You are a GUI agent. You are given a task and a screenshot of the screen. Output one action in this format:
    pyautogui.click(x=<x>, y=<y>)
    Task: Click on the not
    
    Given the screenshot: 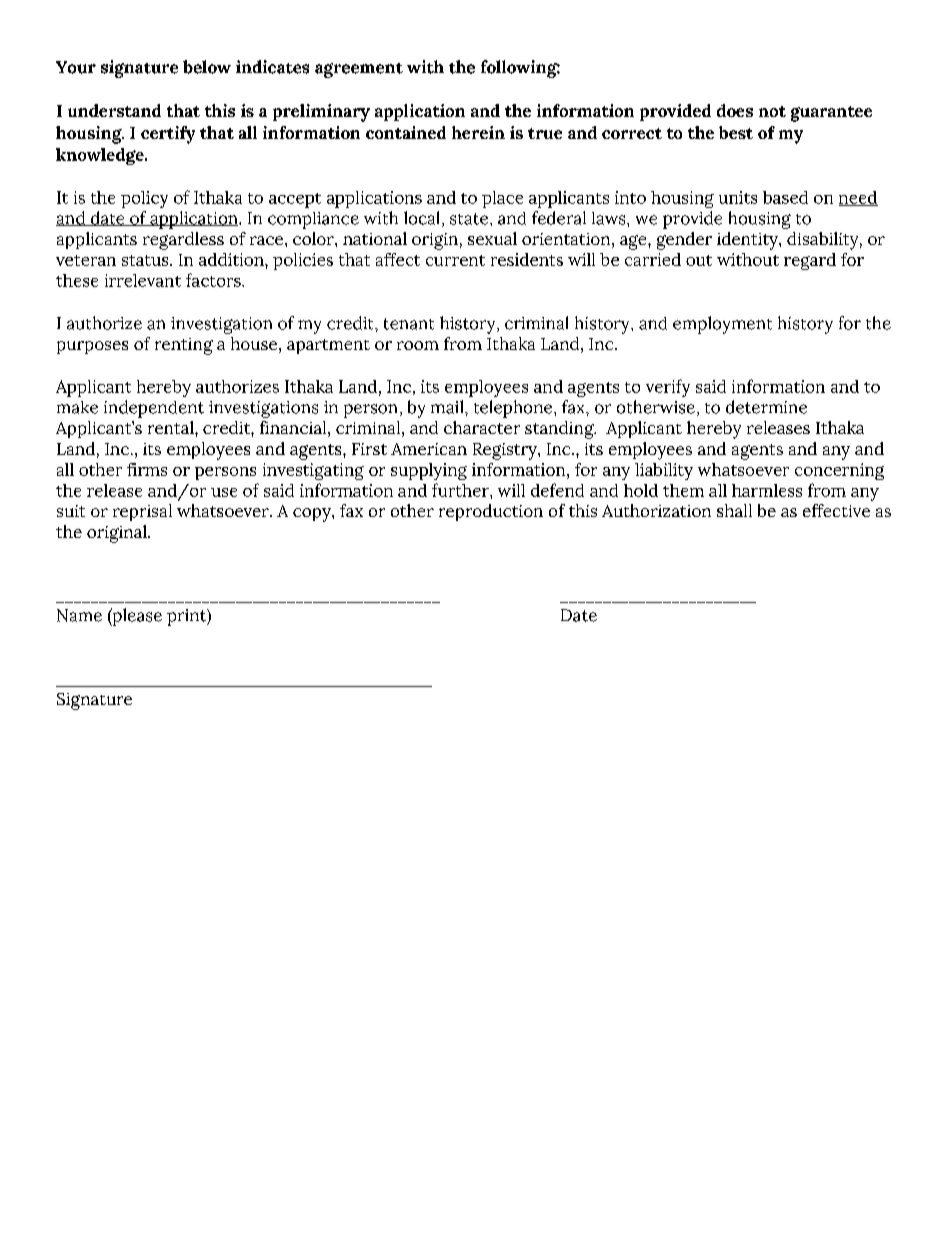 What is the action you would take?
    pyautogui.click(x=772, y=111)
